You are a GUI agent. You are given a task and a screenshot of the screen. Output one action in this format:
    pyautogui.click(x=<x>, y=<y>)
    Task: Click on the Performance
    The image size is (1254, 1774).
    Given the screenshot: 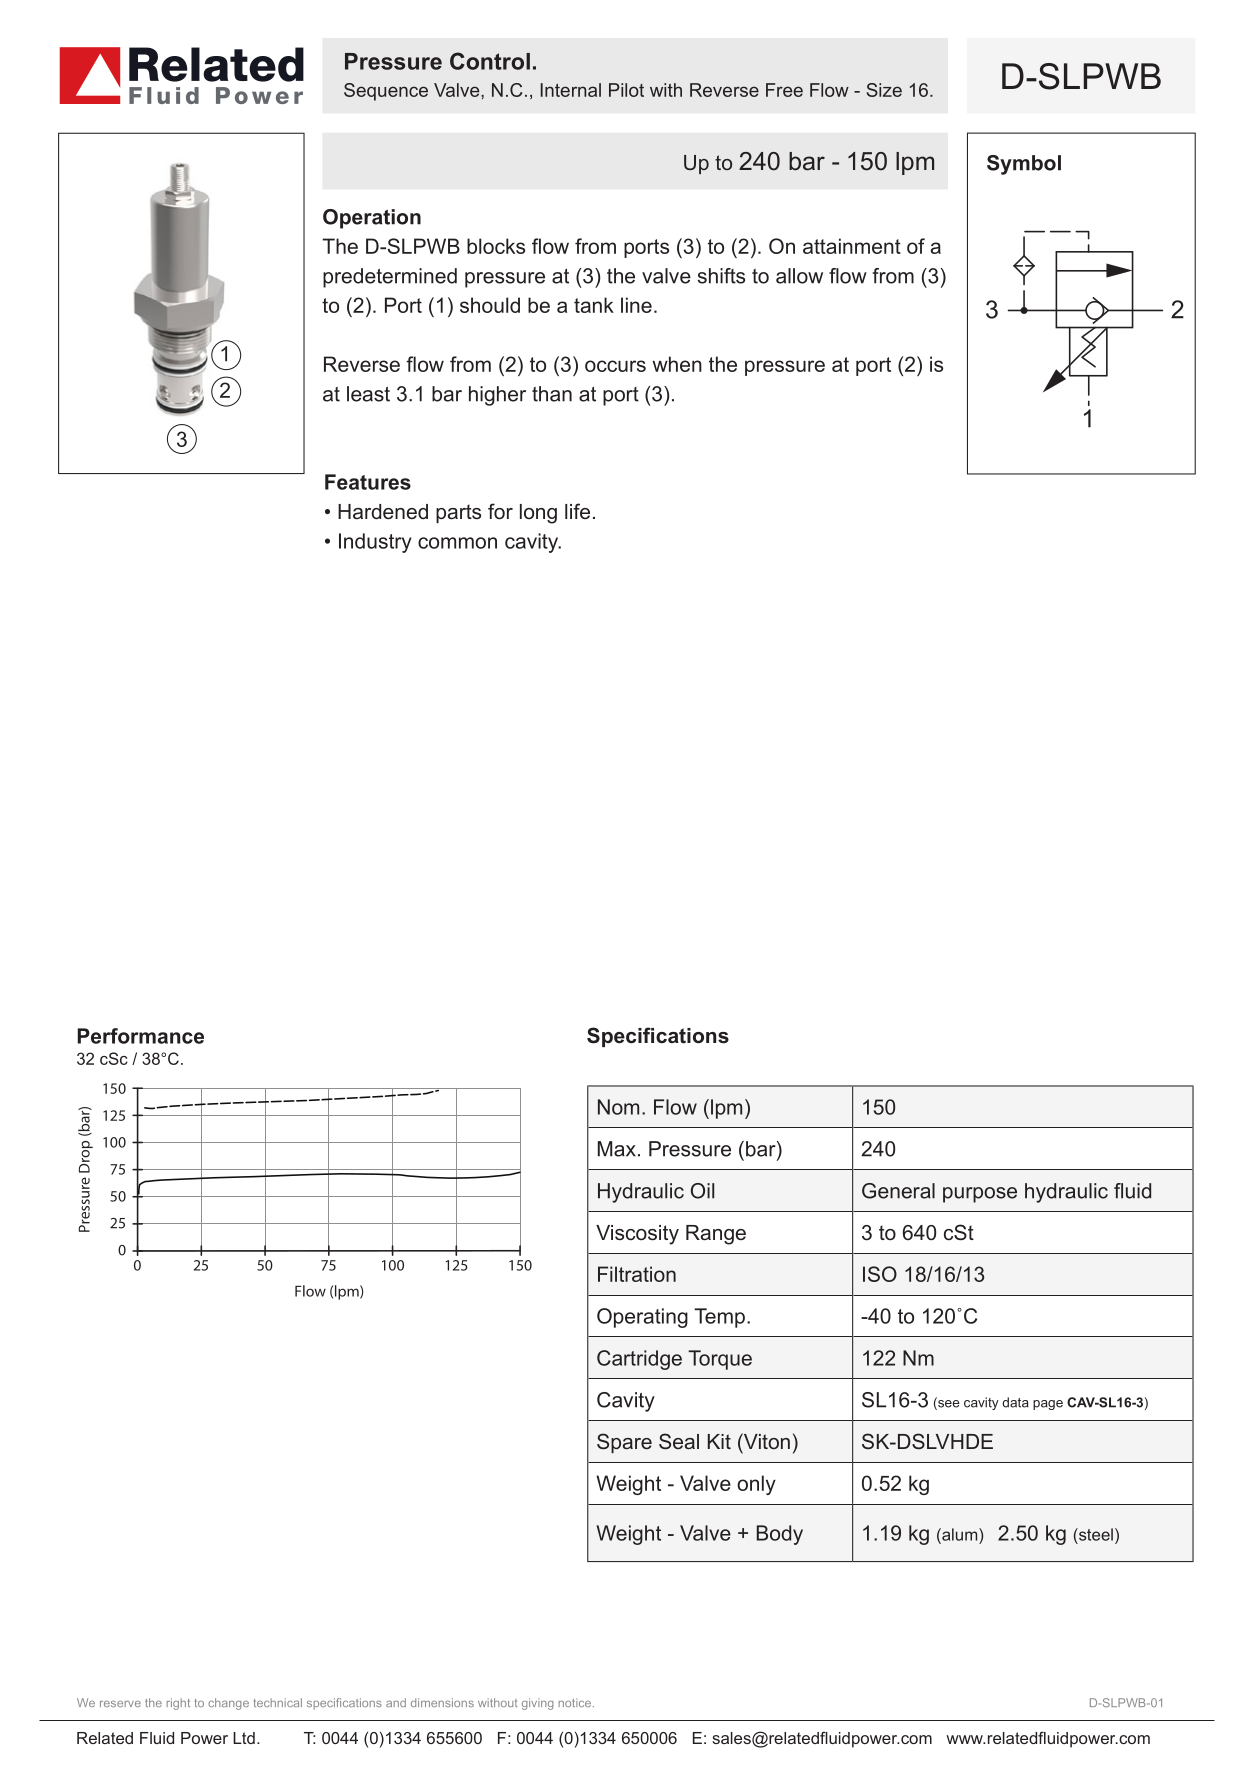 What is the action you would take?
    pyautogui.click(x=140, y=1036)
